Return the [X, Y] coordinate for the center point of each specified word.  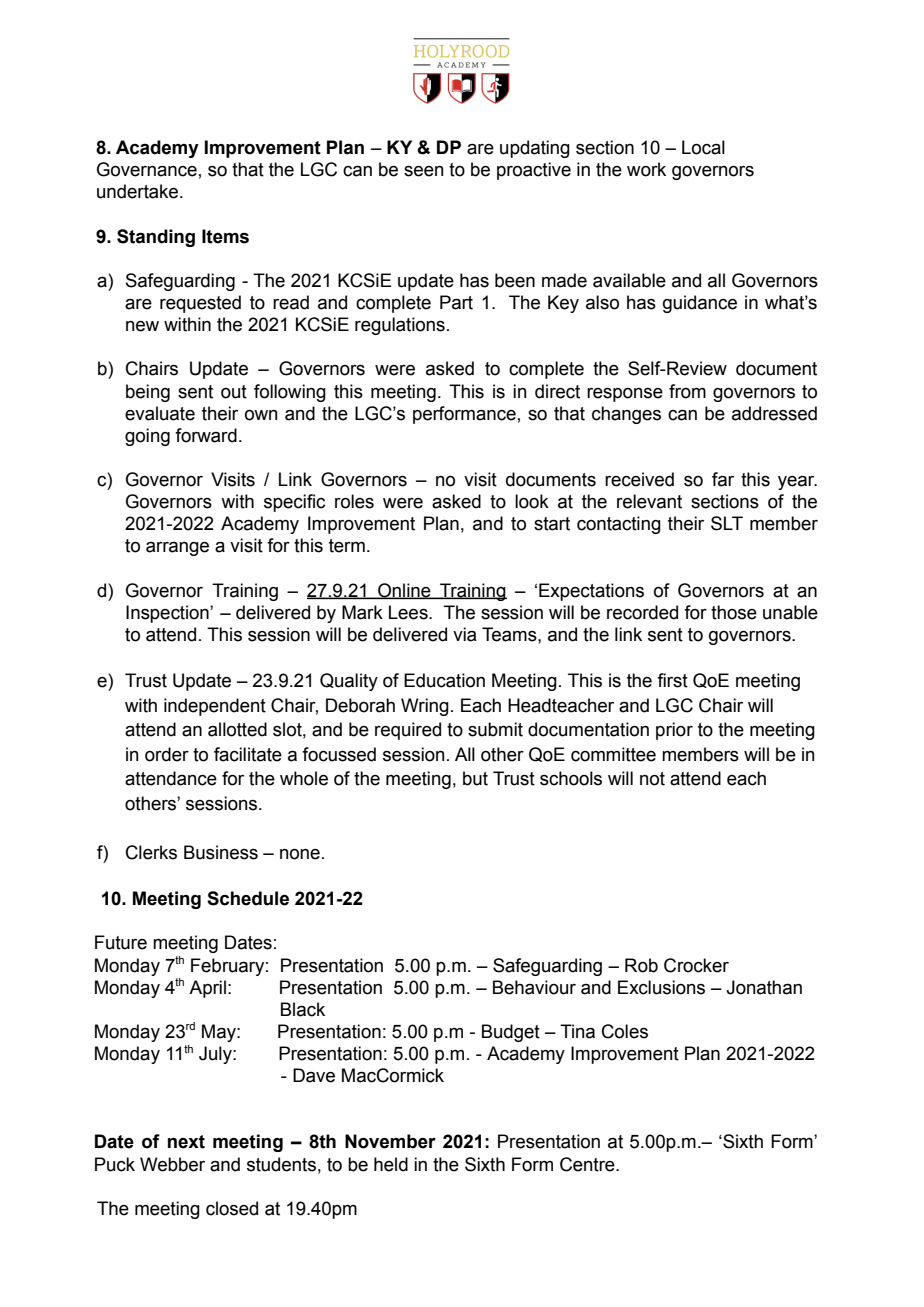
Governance [147, 169]
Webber [172, 1164]
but [475, 778]
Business [221, 852]
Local [703, 147]
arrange [177, 549]
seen [423, 171]
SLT [727, 523]
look [532, 501]
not [652, 779]
